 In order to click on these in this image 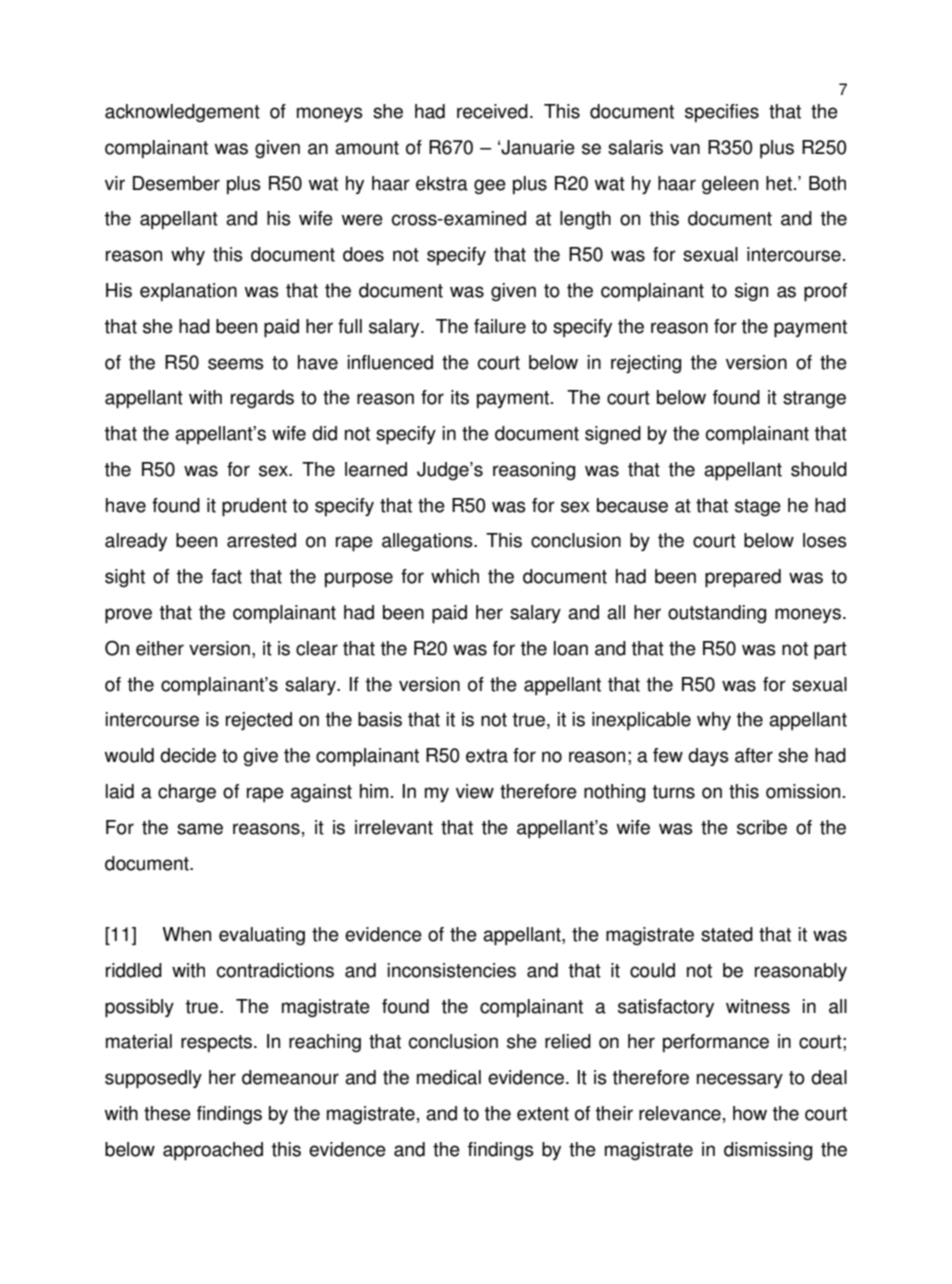, I will do `click(167, 1113)`.
